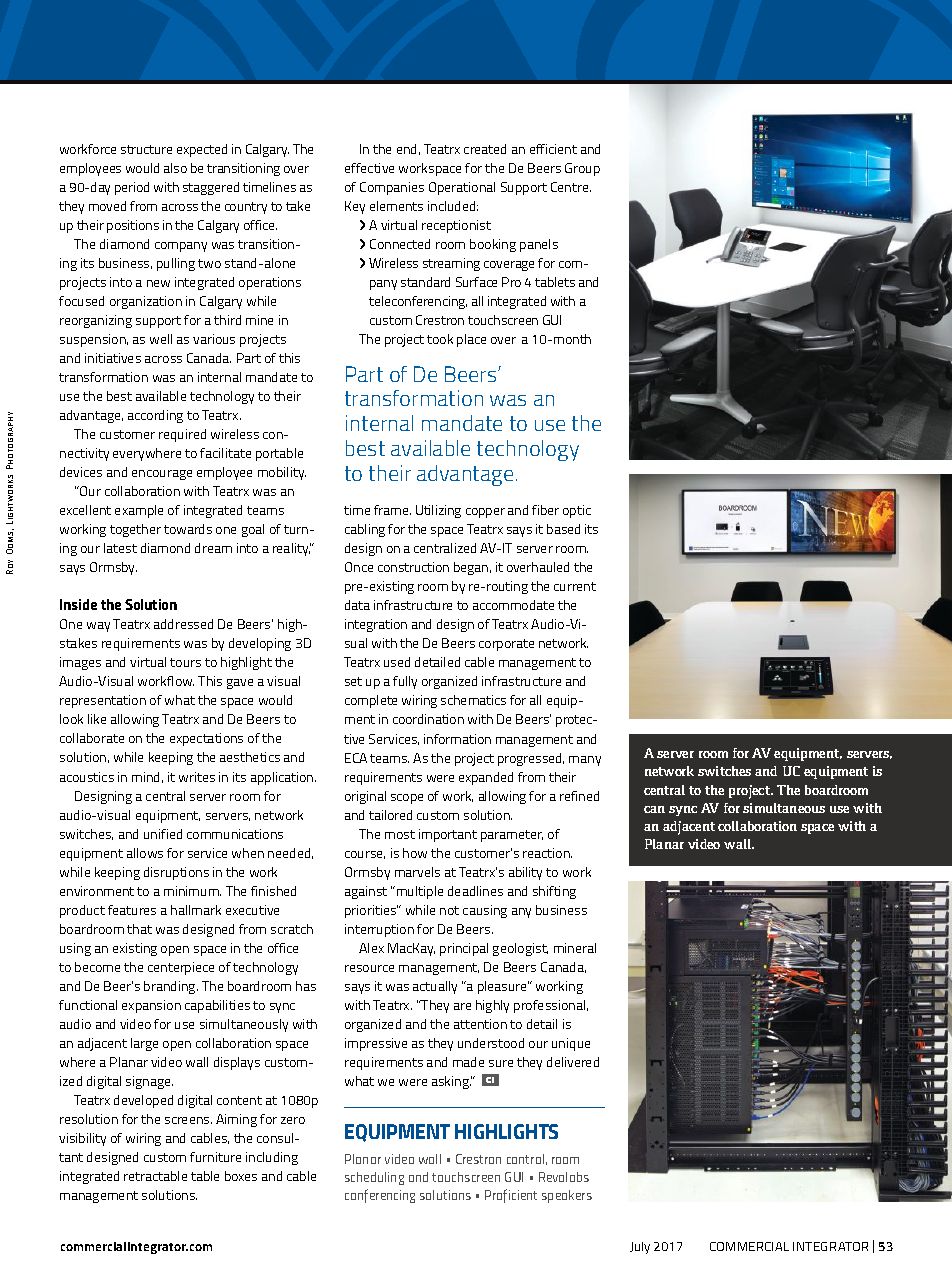 The width and height of the screenshot is (952, 1287). Describe the element at coordinates (132, 188) in the screenshot. I see `period` at that location.
